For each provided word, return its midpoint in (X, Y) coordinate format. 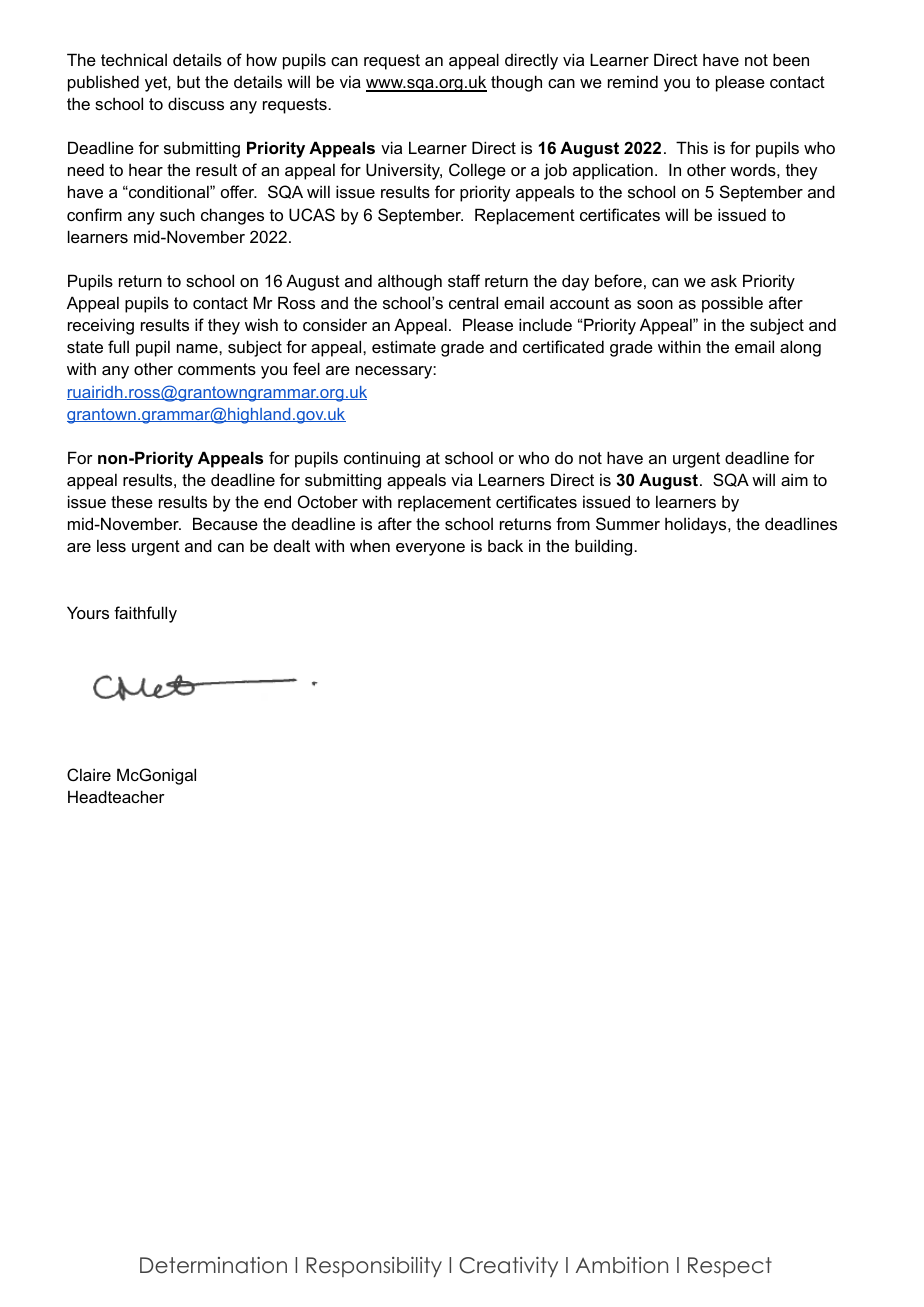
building (605, 547)
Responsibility (374, 1267)
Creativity (508, 1267)
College (477, 171)
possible (732, 304)
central (473, 302)
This (692, 147)
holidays (697, 525)
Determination (213, 1265)
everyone (430, 549)
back (505, 545)
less (111, 545)
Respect (730, 1267)
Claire (89, 774)
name (198, 348)
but (188, 81)
